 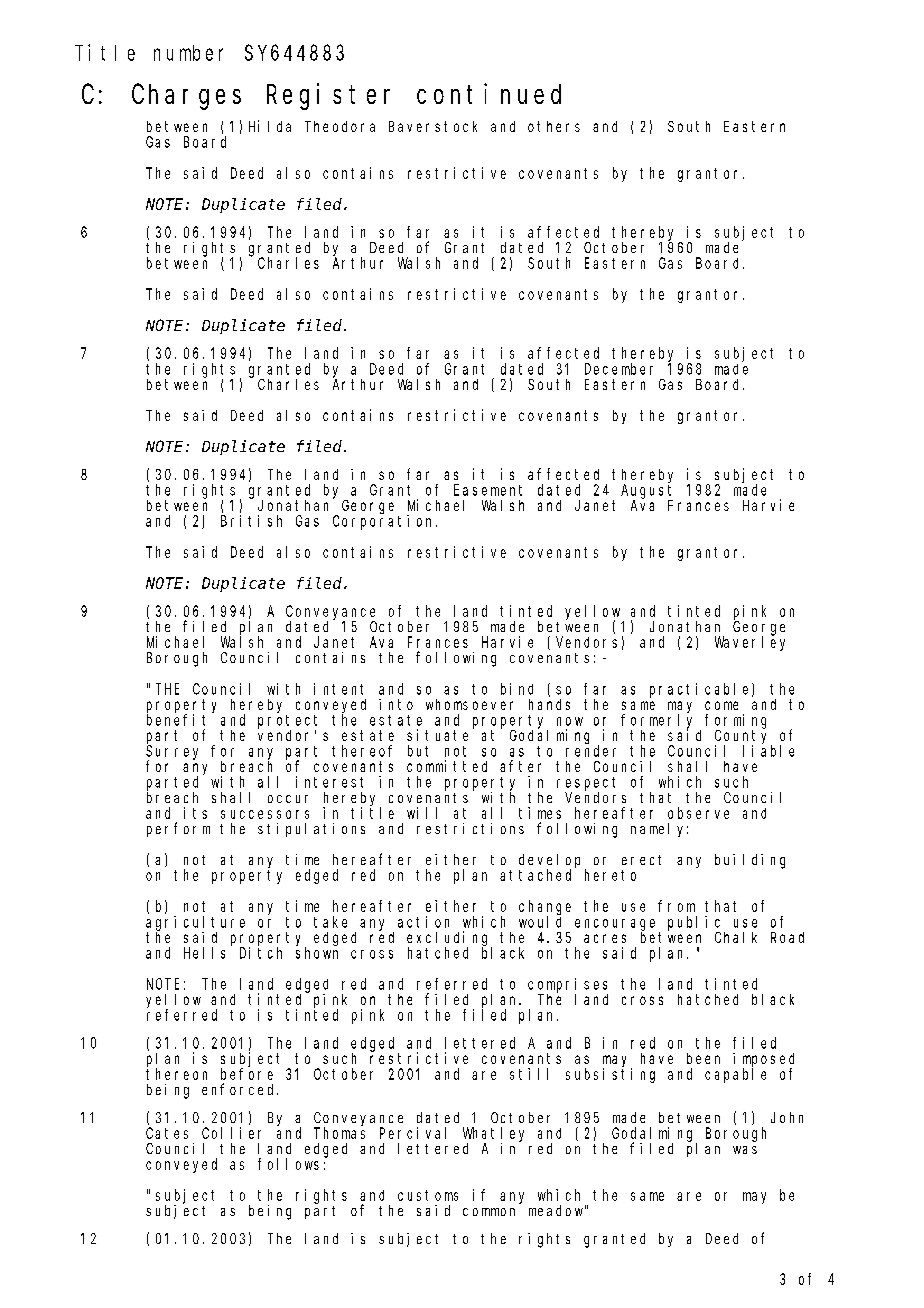 What do you see at coordinates (186, 97) in the screenshot?
I see `Charges` at bounding box center [186, 97].
